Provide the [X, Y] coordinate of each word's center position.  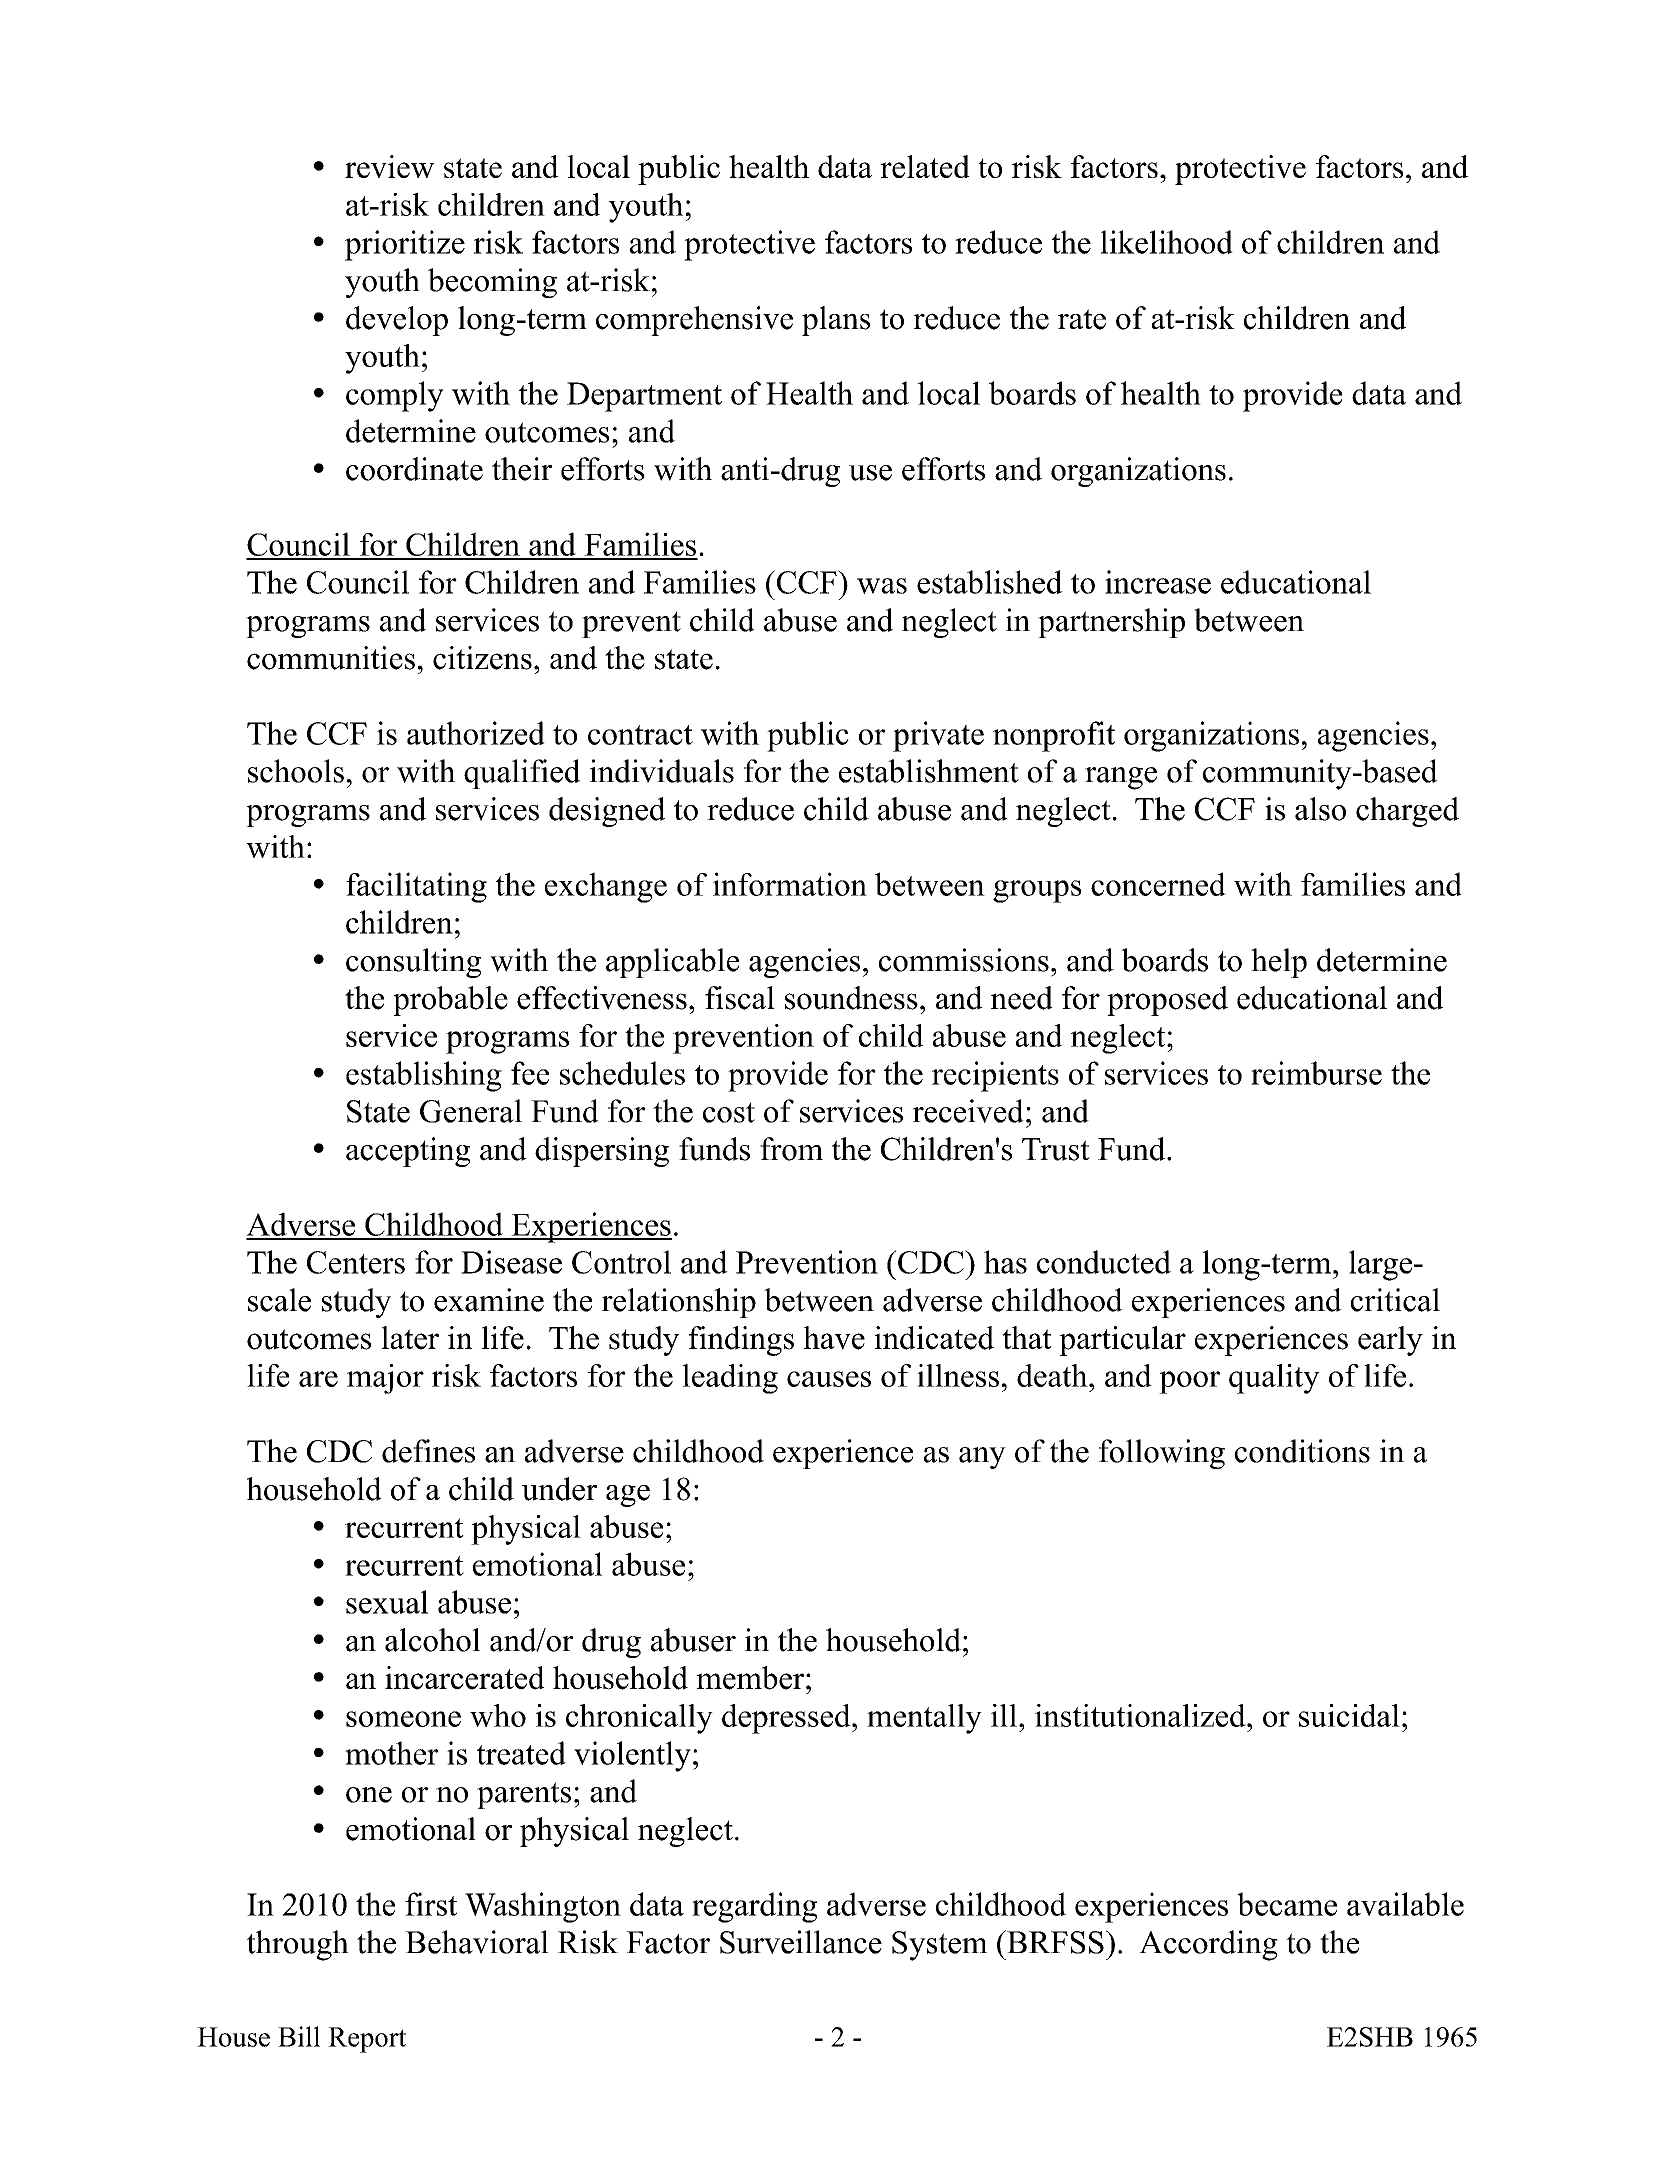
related [925, 166]
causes [829, 1379]
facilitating [416, 887]
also [1320, 809]
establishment [929, 771]
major [385, 1379]
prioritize [405, 245]
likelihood [1167, 242]
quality [1274, 1379]
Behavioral [477, 1942]
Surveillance [801, 1942]
